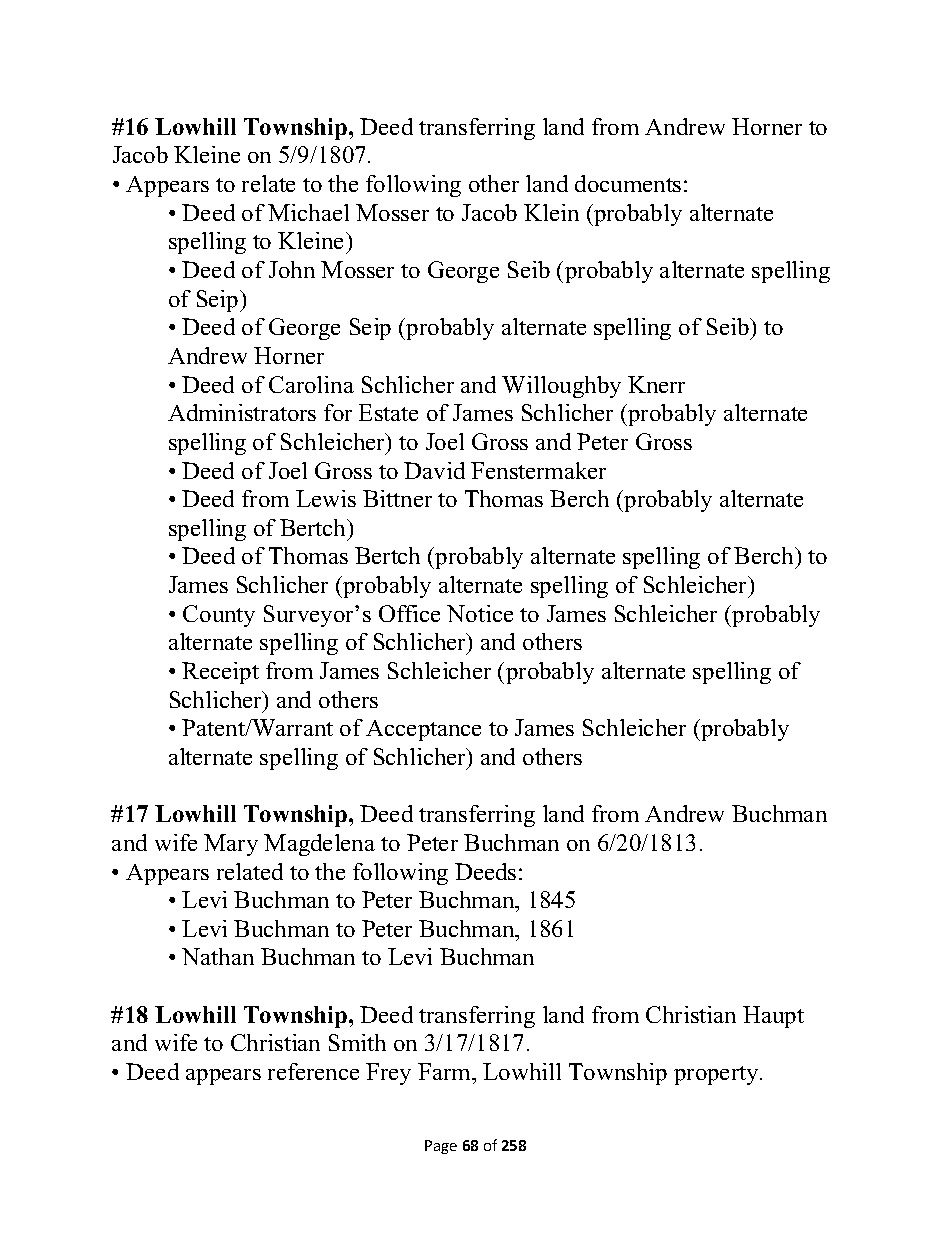  Describe the element at coordinates (628, 183) in the screenshot. I see `documents` at that location.
